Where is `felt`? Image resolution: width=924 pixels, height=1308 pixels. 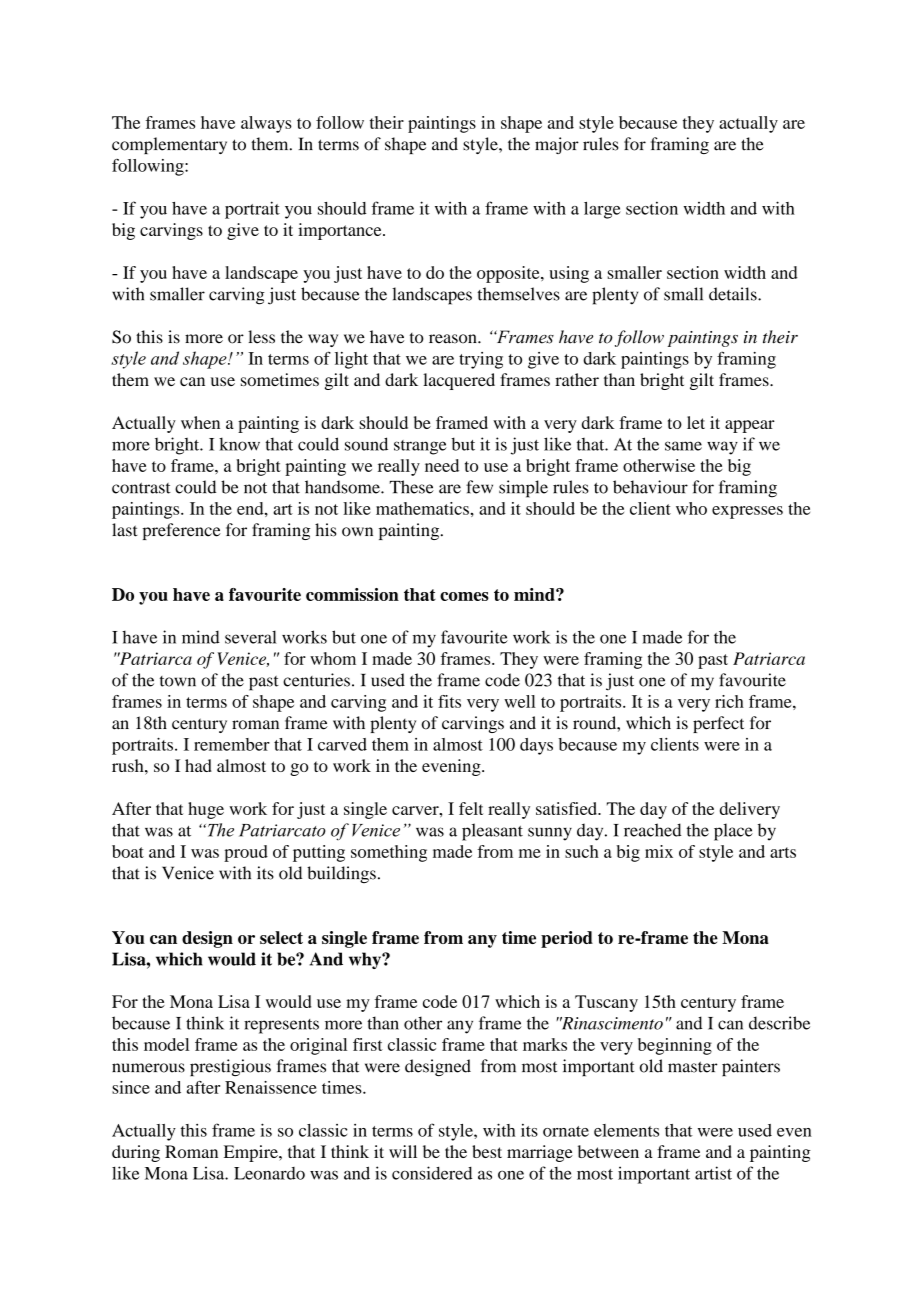 felt is located at coordinates (471, 808).
